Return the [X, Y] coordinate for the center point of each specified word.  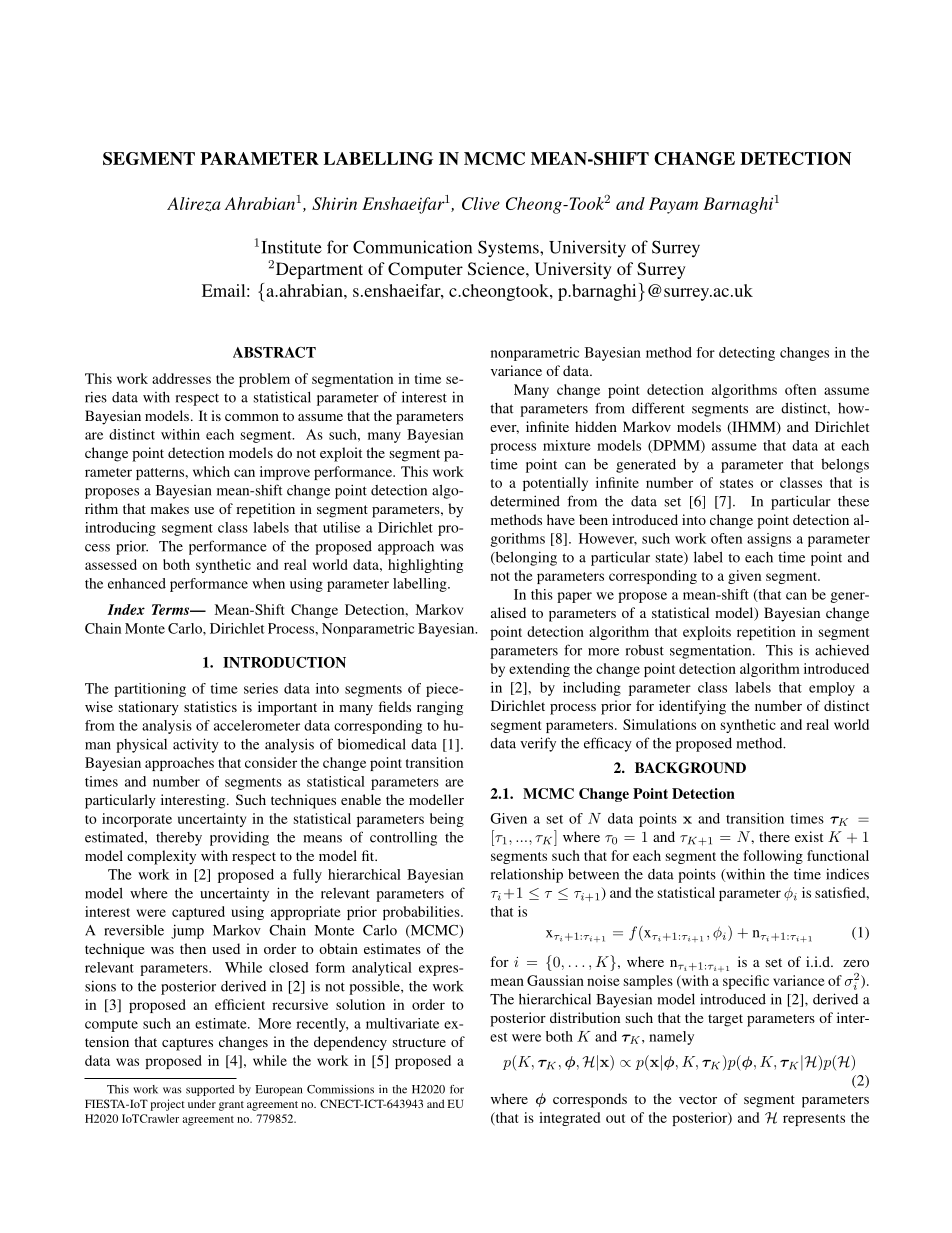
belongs [845, 465]
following [773, 857]
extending [539, 670]
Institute [291, 247]
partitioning [150, 690]
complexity [161, 857]
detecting [747, 354]
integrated [569, 1119]
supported [210, 1090]
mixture [567, 445]
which [211, 471]
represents [814, 1120]
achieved [842, 650]
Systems [509, 249]
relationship [527, 875]
